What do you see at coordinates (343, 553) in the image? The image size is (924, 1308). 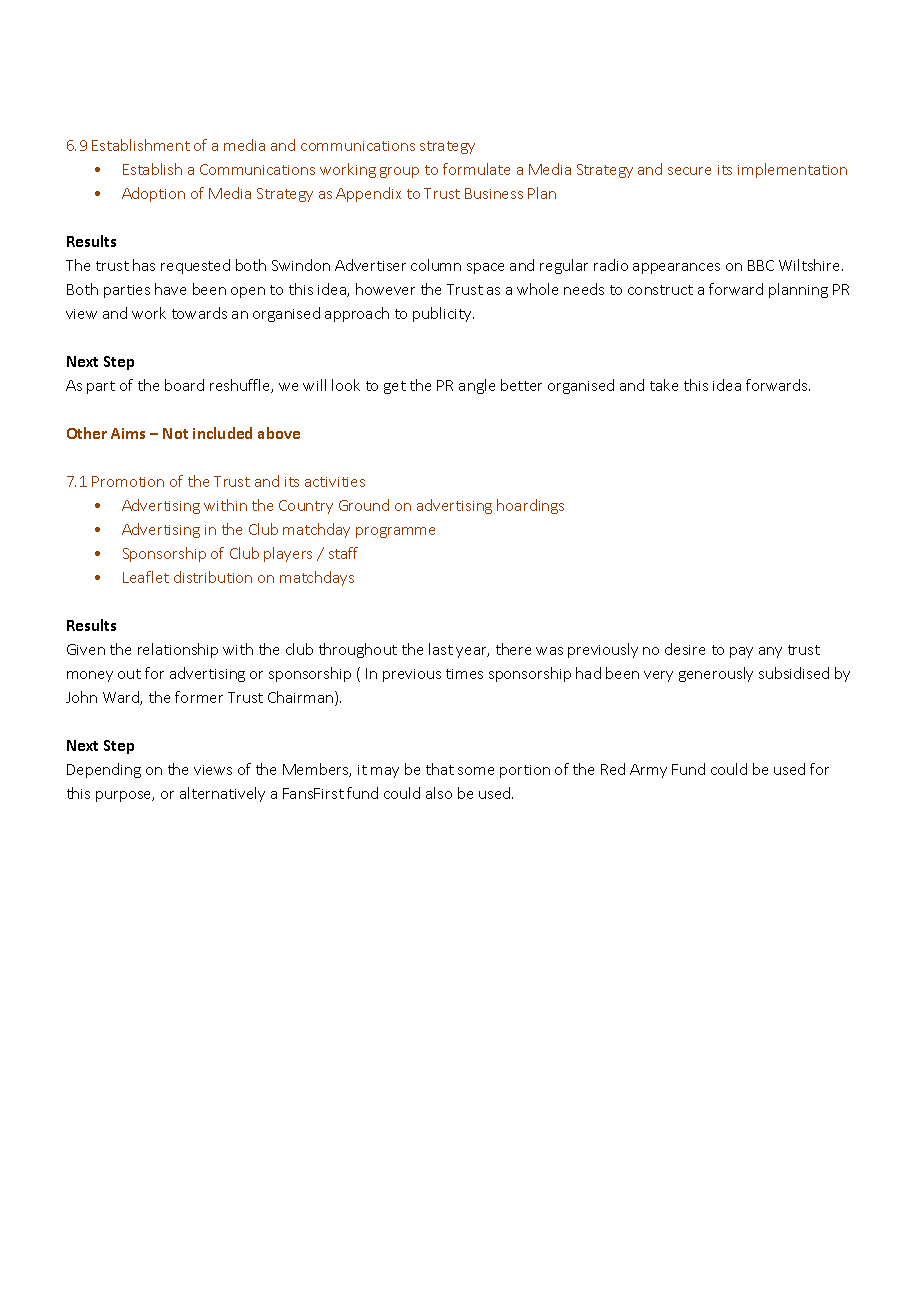 I see `staff` at bounding box center [343, 553].
